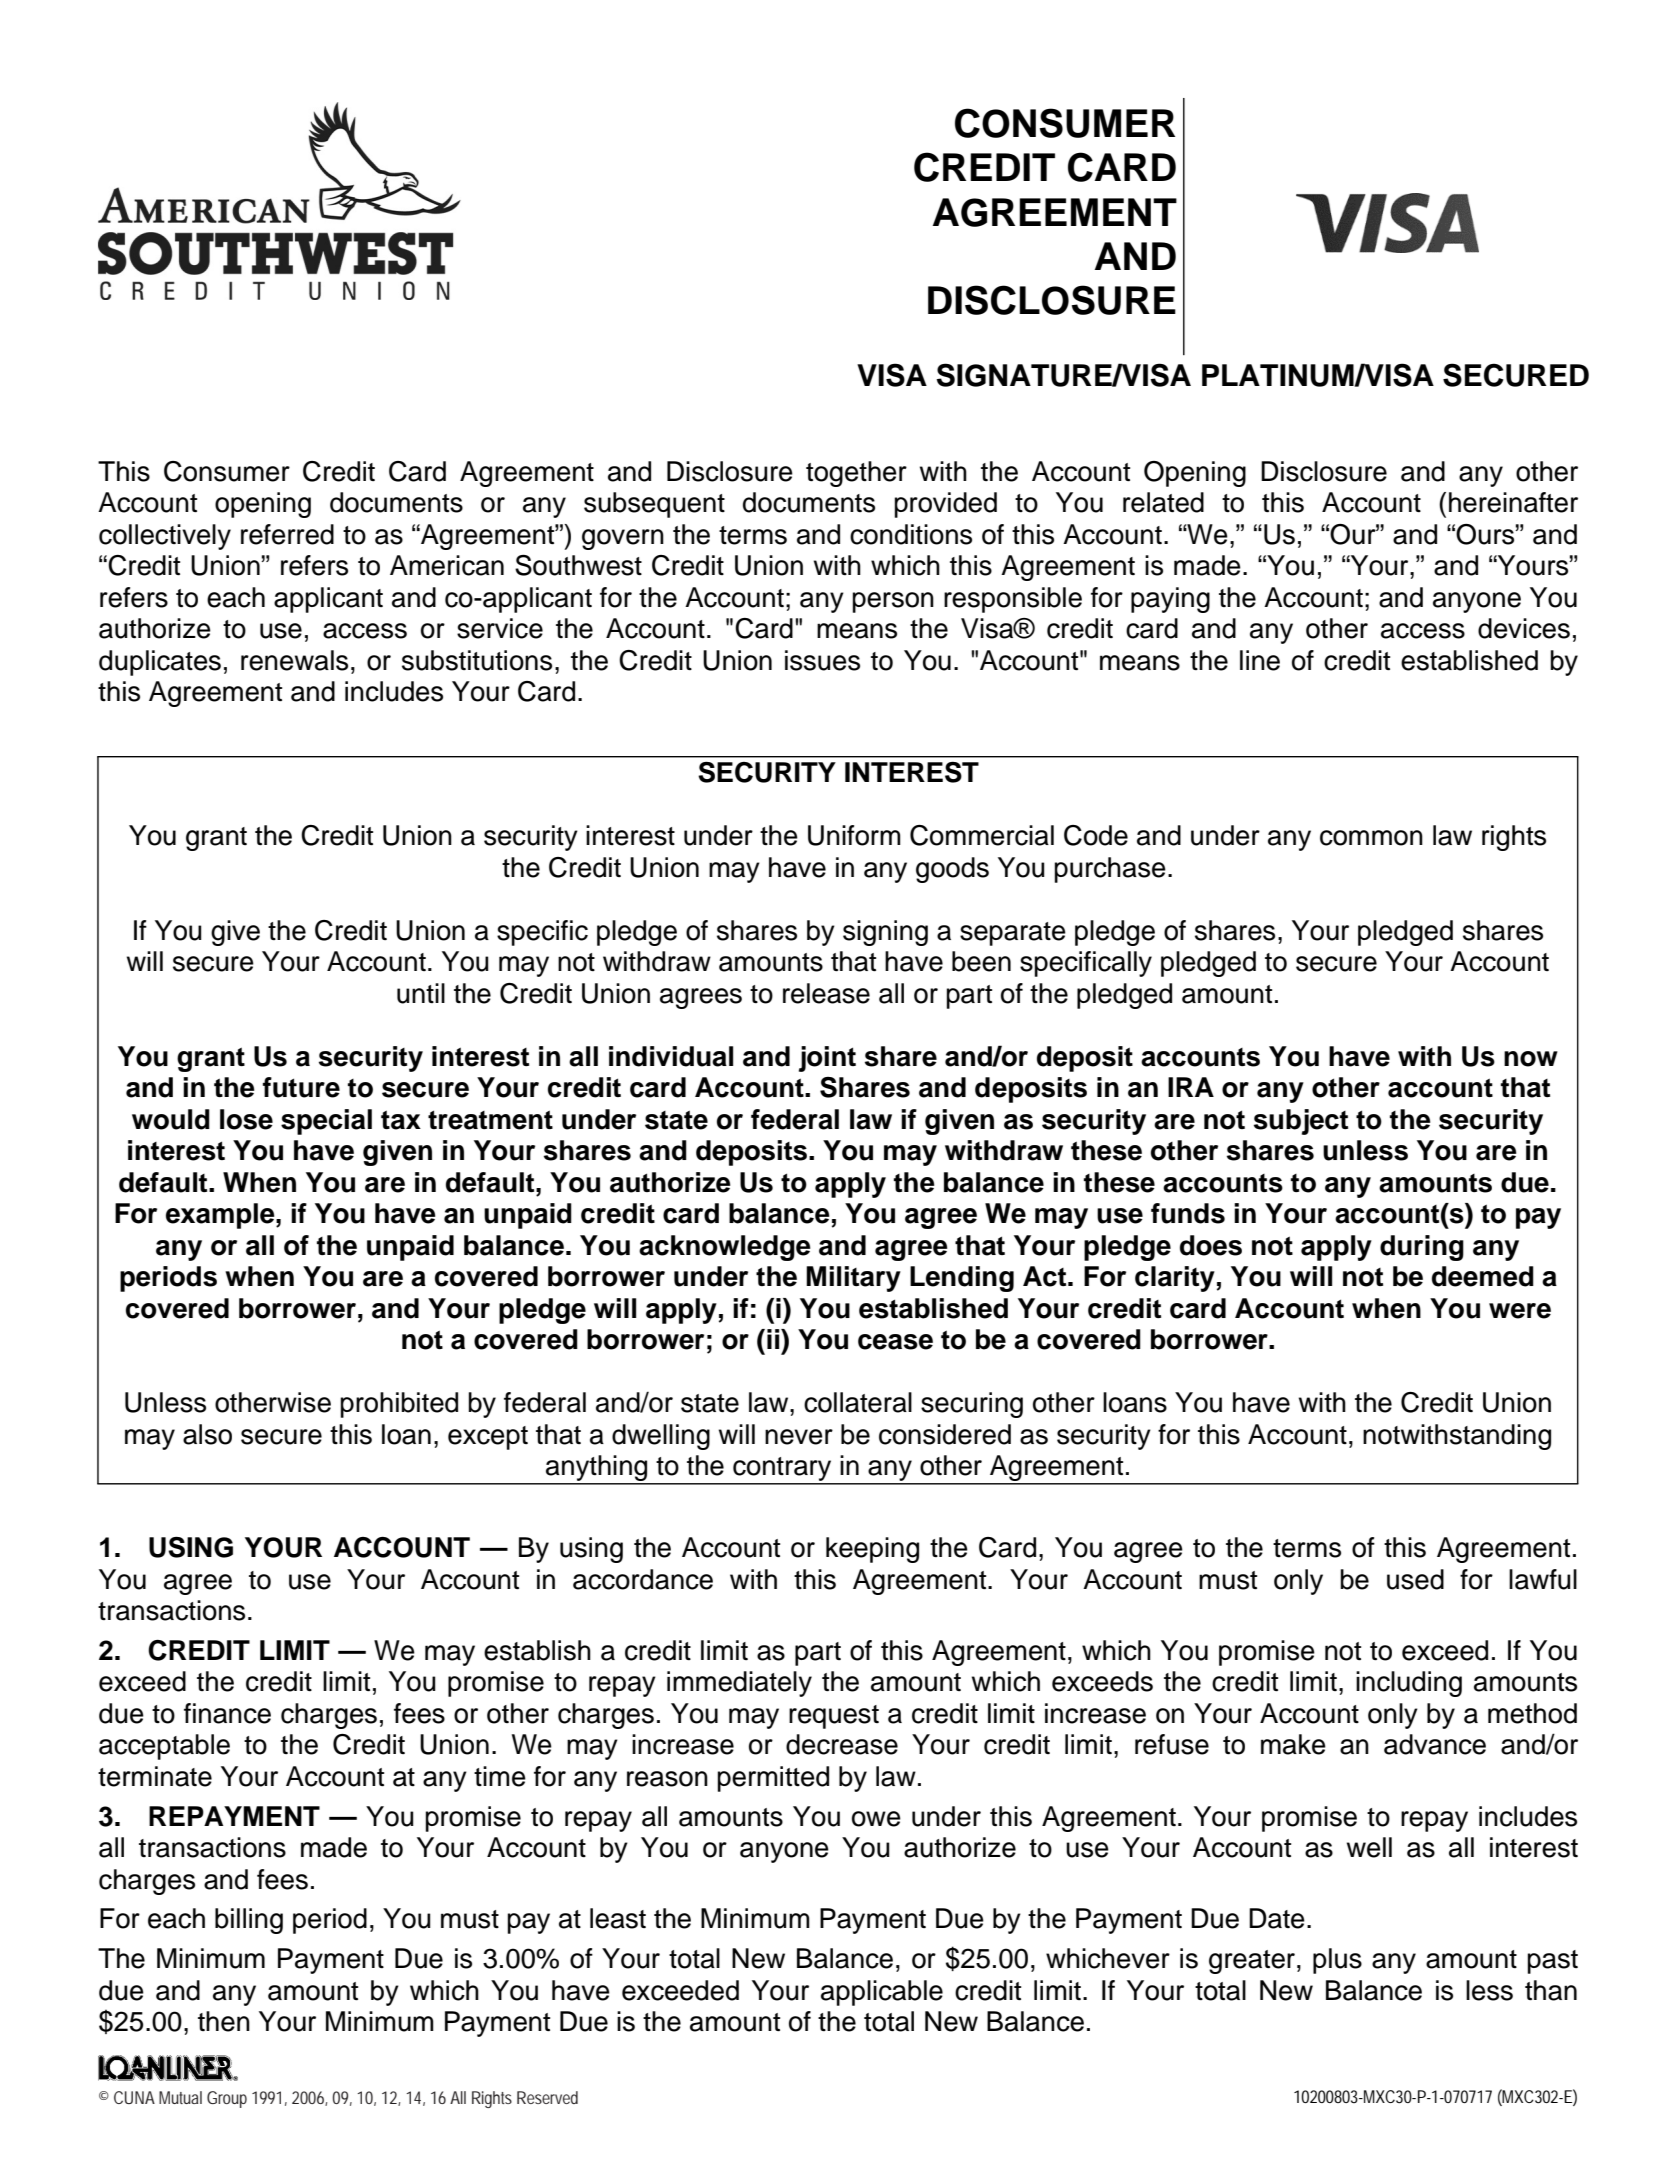 The image size is (1677, 2170). What do you see at coordinates (399, 1405) in the screenshot?
I see `prohibited` at bounding box center [399, 1405].
